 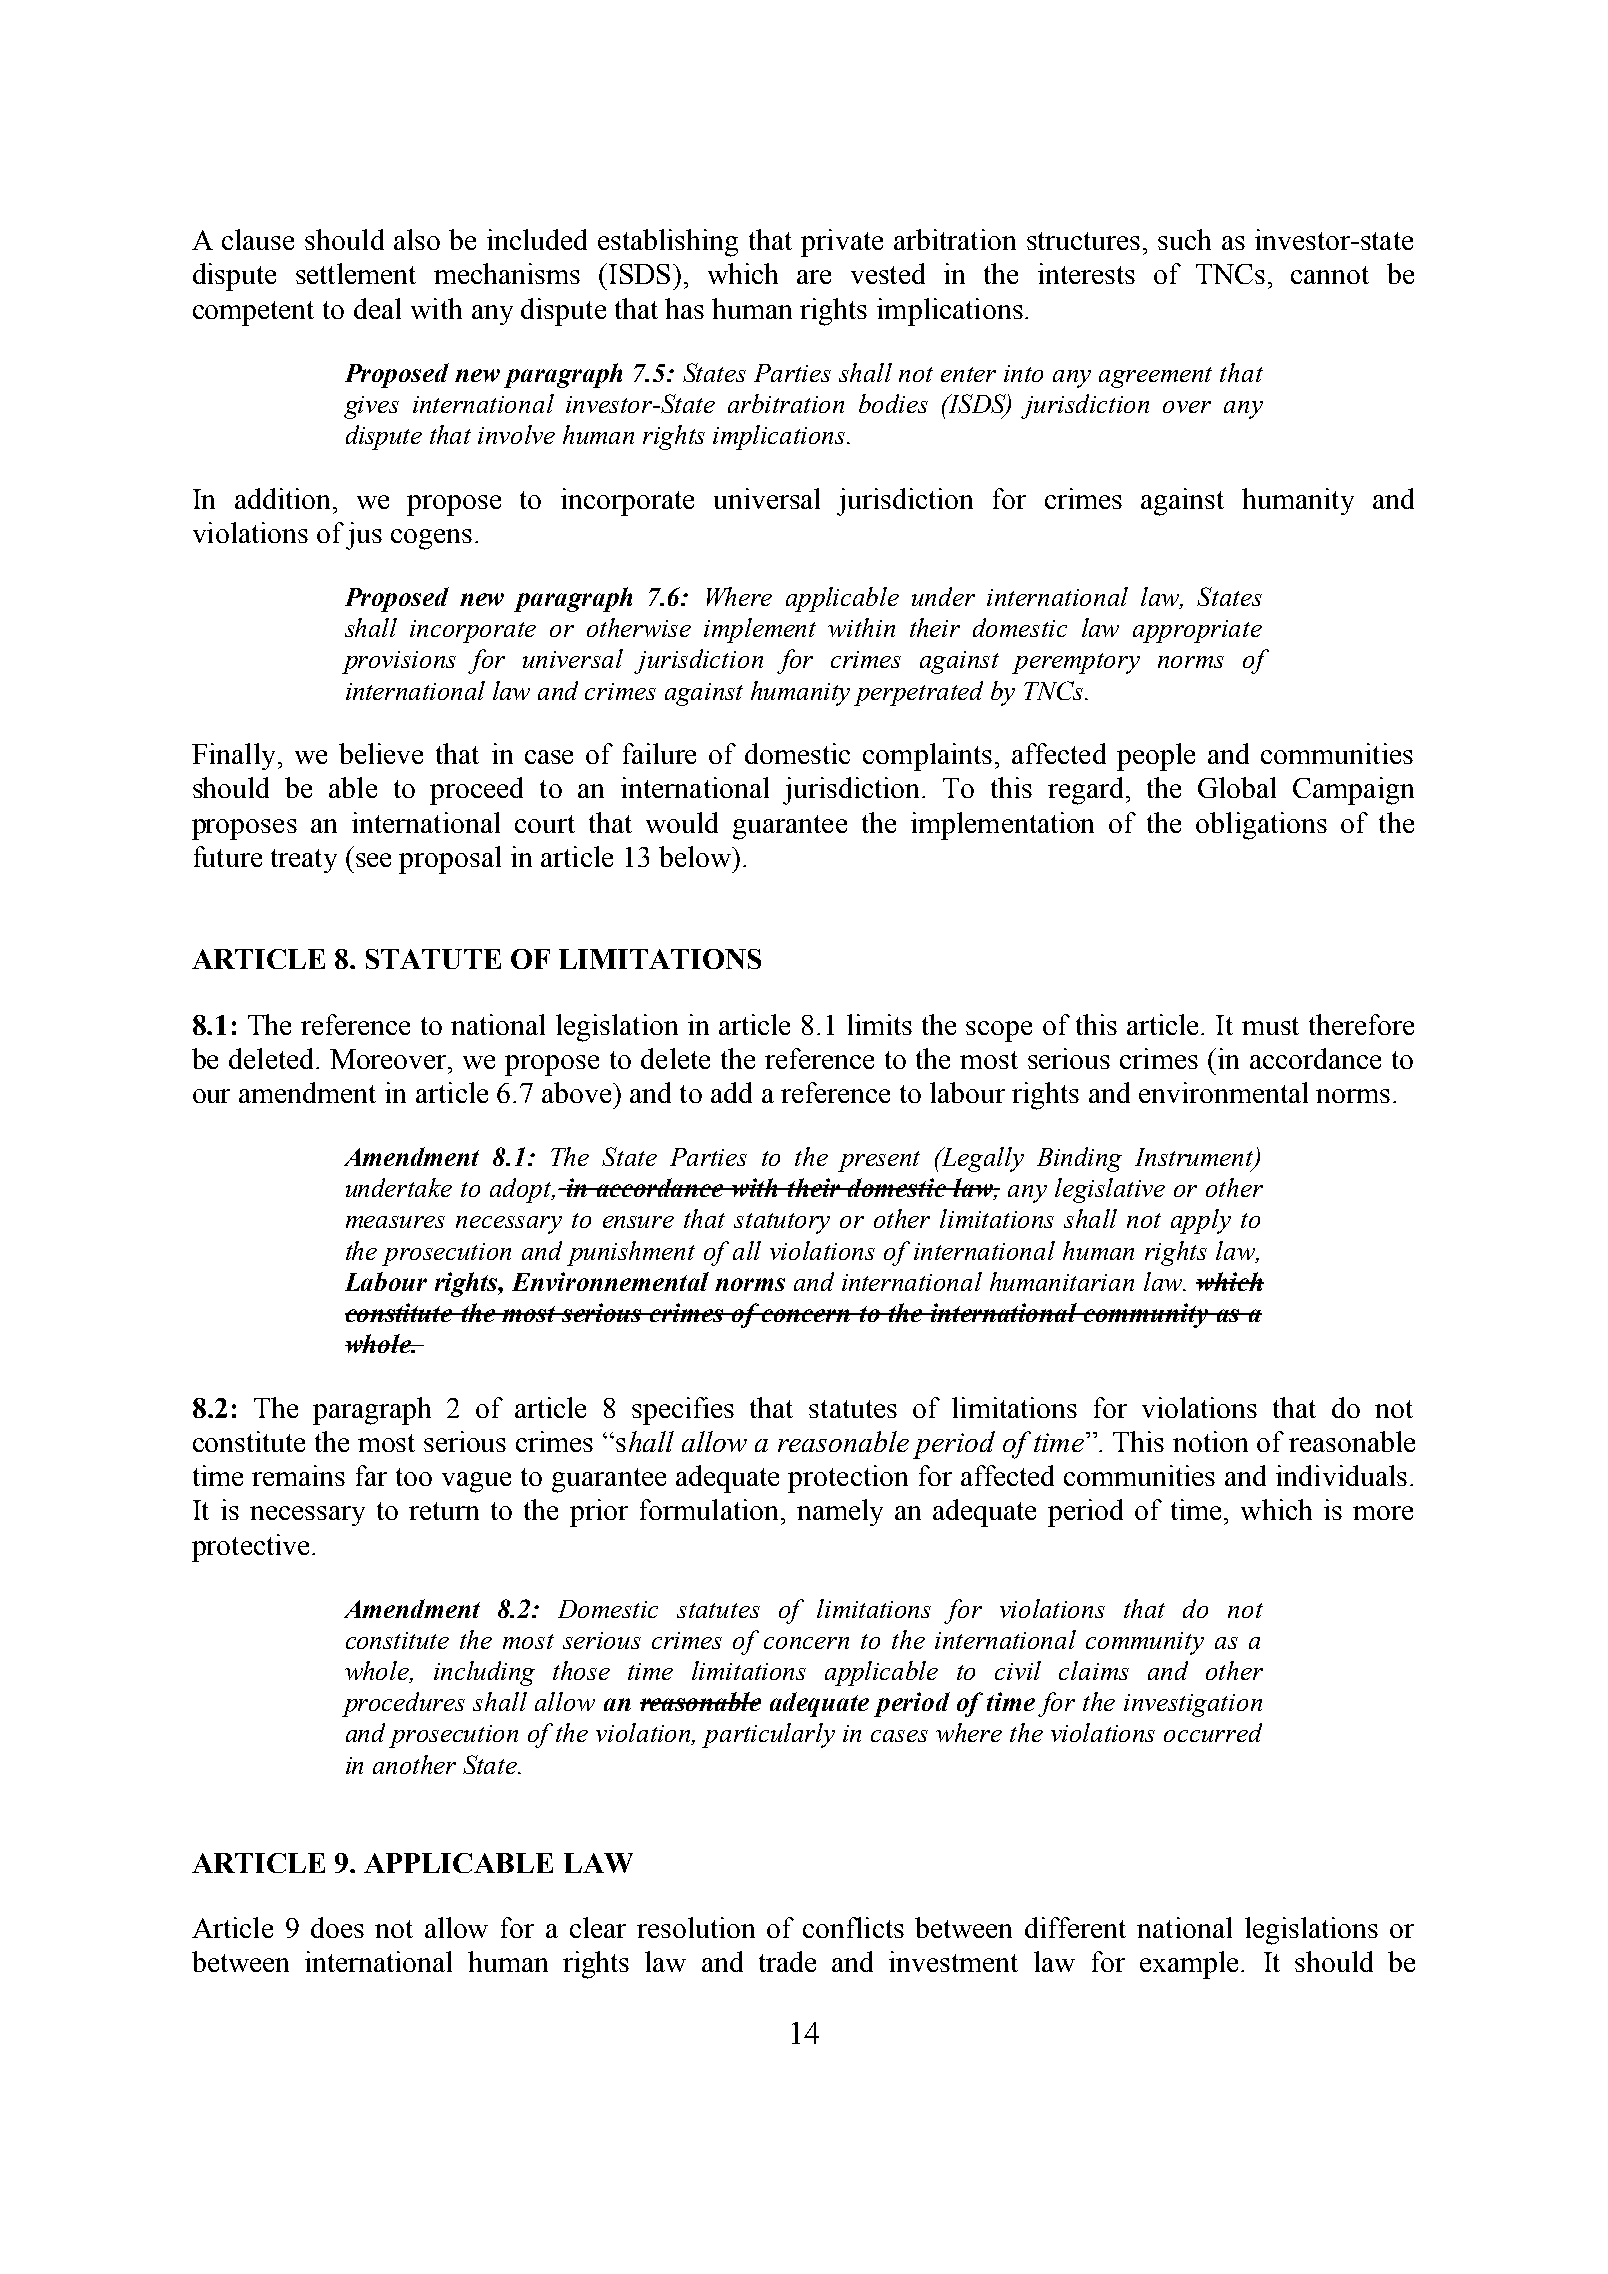 I want to click on perpetrated, so click(x=918, y=693).
